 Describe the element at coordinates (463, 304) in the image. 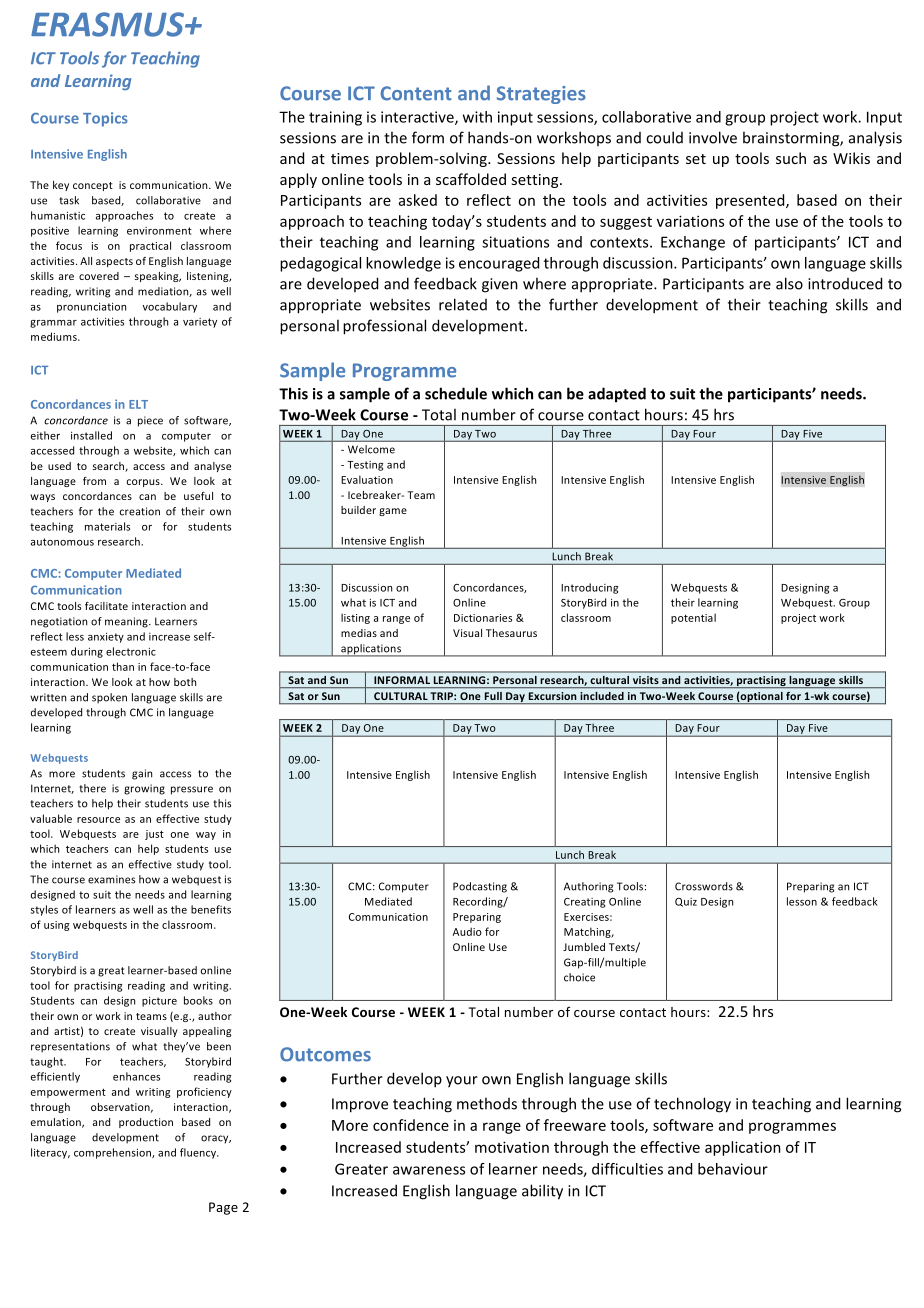

I see `related` at that location.
